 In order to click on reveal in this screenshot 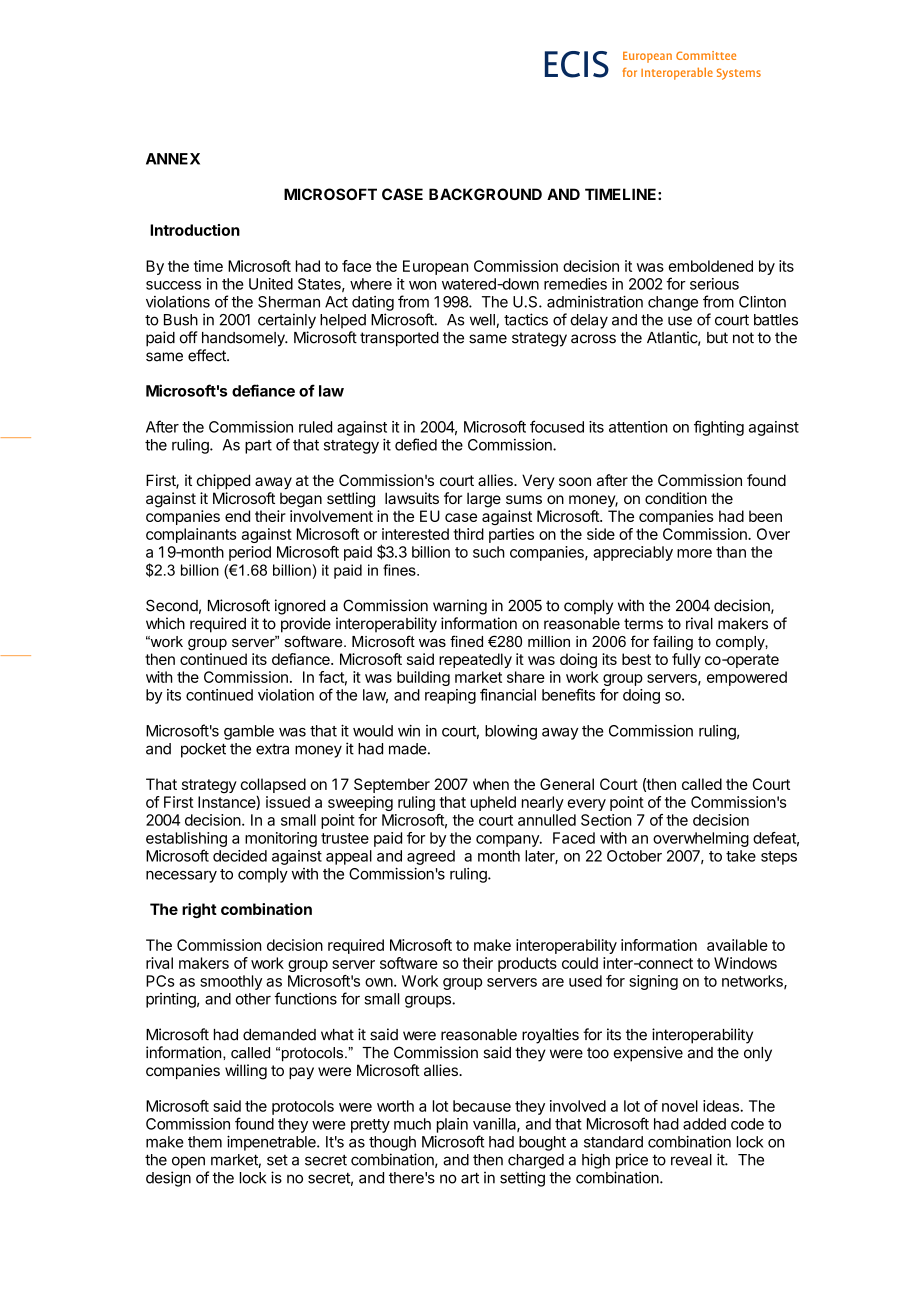, I will do `click(691, 1160)`.
